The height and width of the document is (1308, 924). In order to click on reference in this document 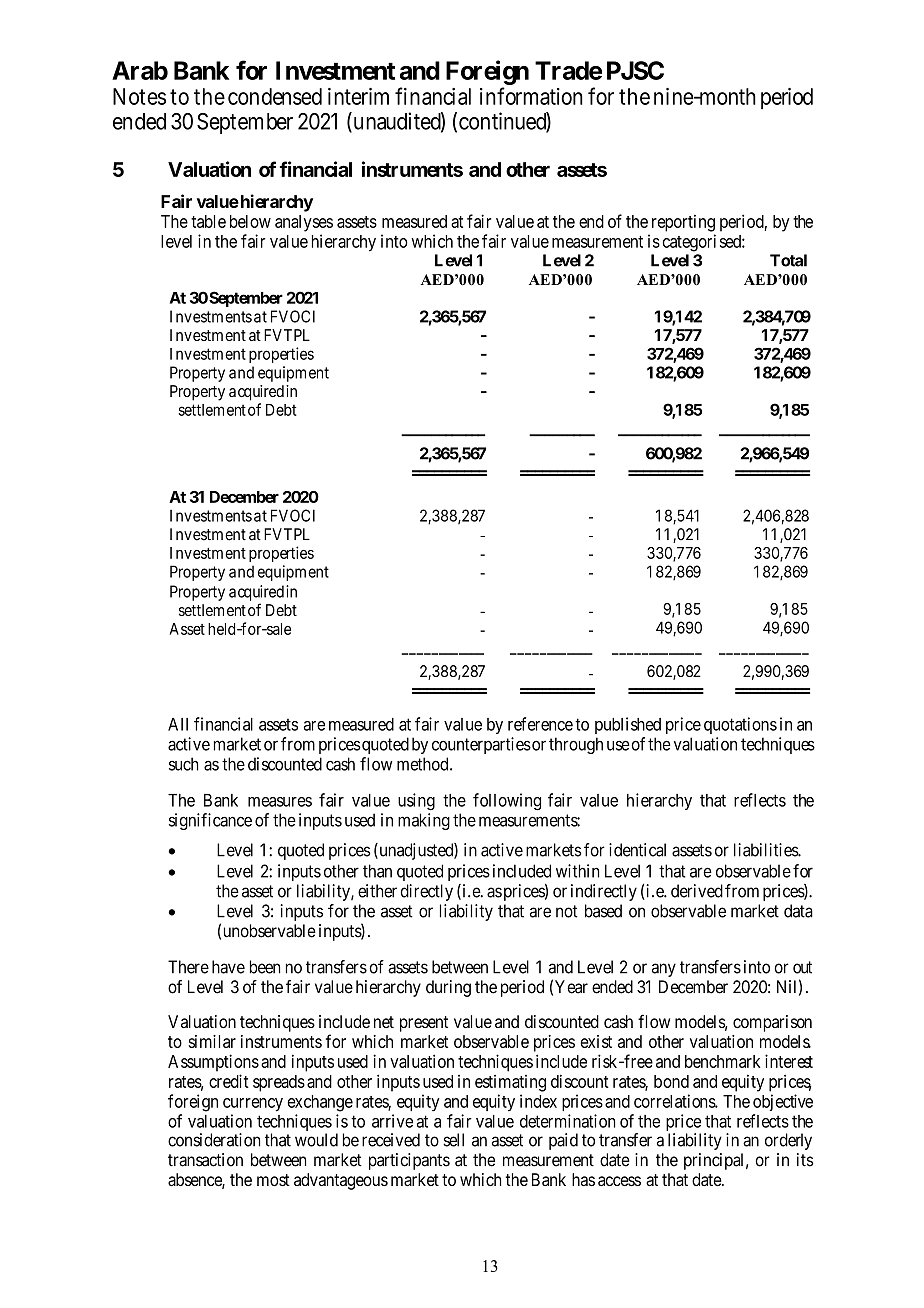, I will do `click(540, 724)`.
